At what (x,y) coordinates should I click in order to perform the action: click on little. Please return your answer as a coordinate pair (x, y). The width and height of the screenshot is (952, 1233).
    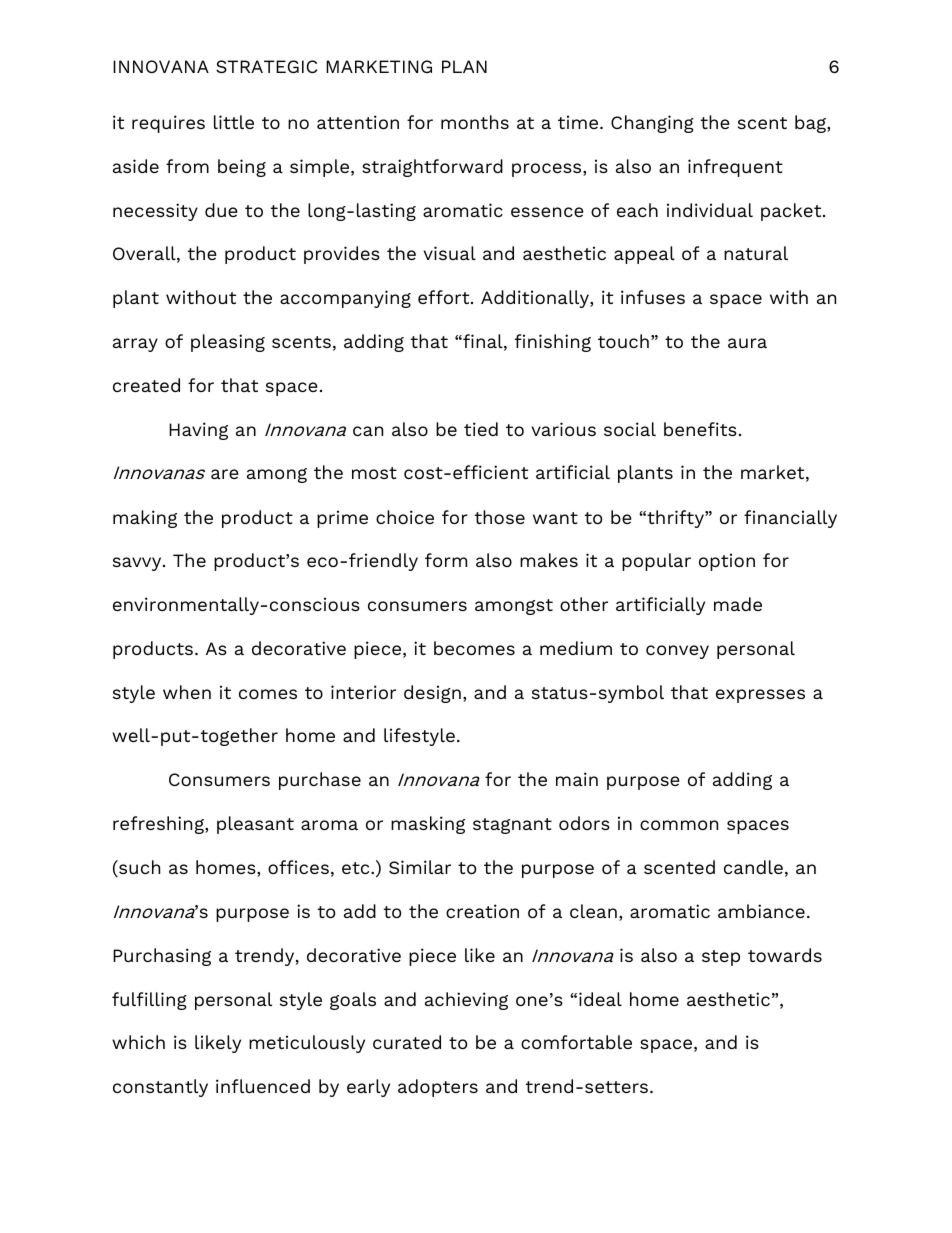
    Looking at the image, I should click on (234, 122).
